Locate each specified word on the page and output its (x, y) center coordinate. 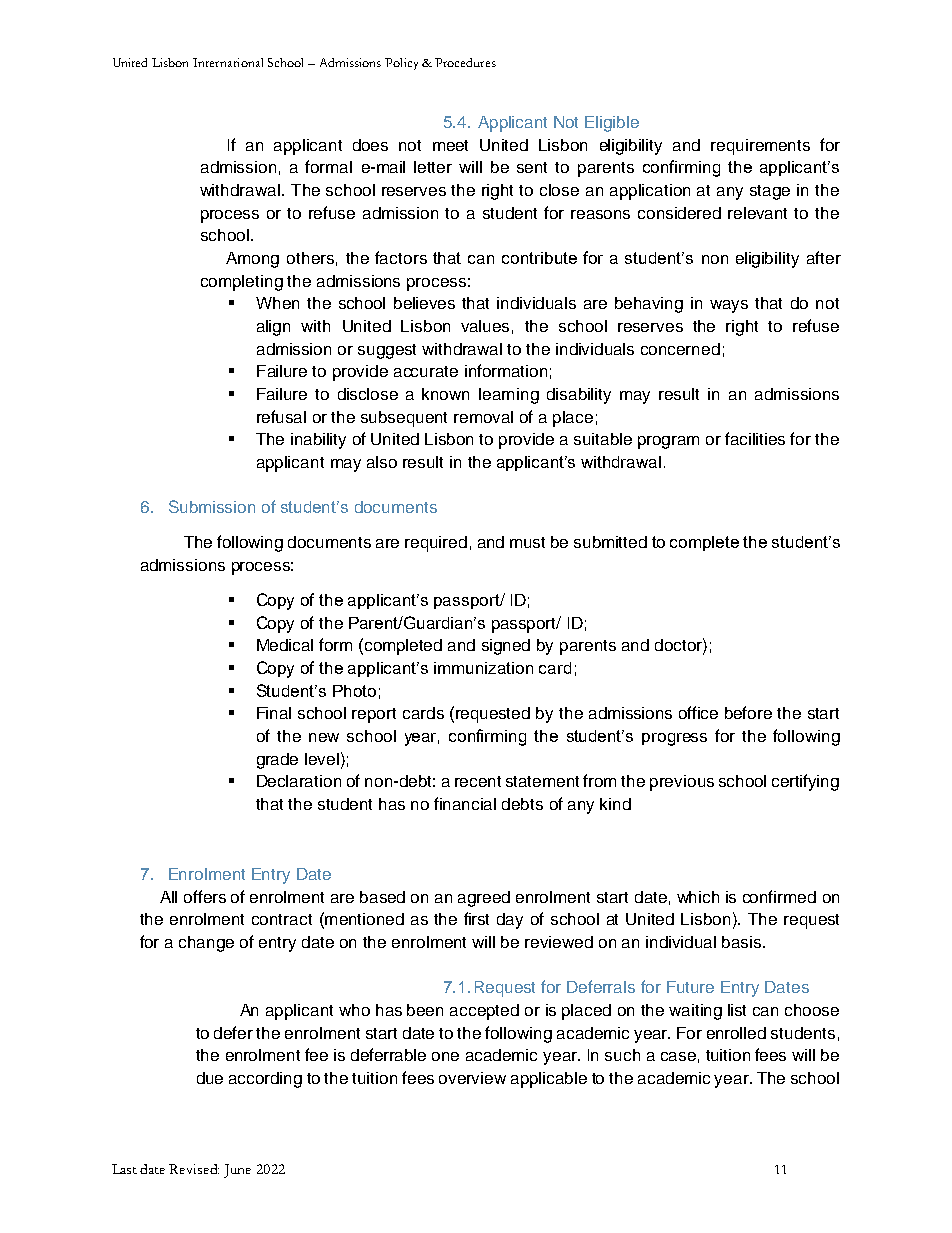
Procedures (465, 62)
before (748, 712)
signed (506, 647)
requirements (760, 147)
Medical (285, 645)
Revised (194, 1169)
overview (472, 1078)
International (228, 62)
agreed (484, 899)
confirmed (779, 896)
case (678, 1056)
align (273, 328)
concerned (680, 349)
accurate (426, 371)
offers (205, 896)
